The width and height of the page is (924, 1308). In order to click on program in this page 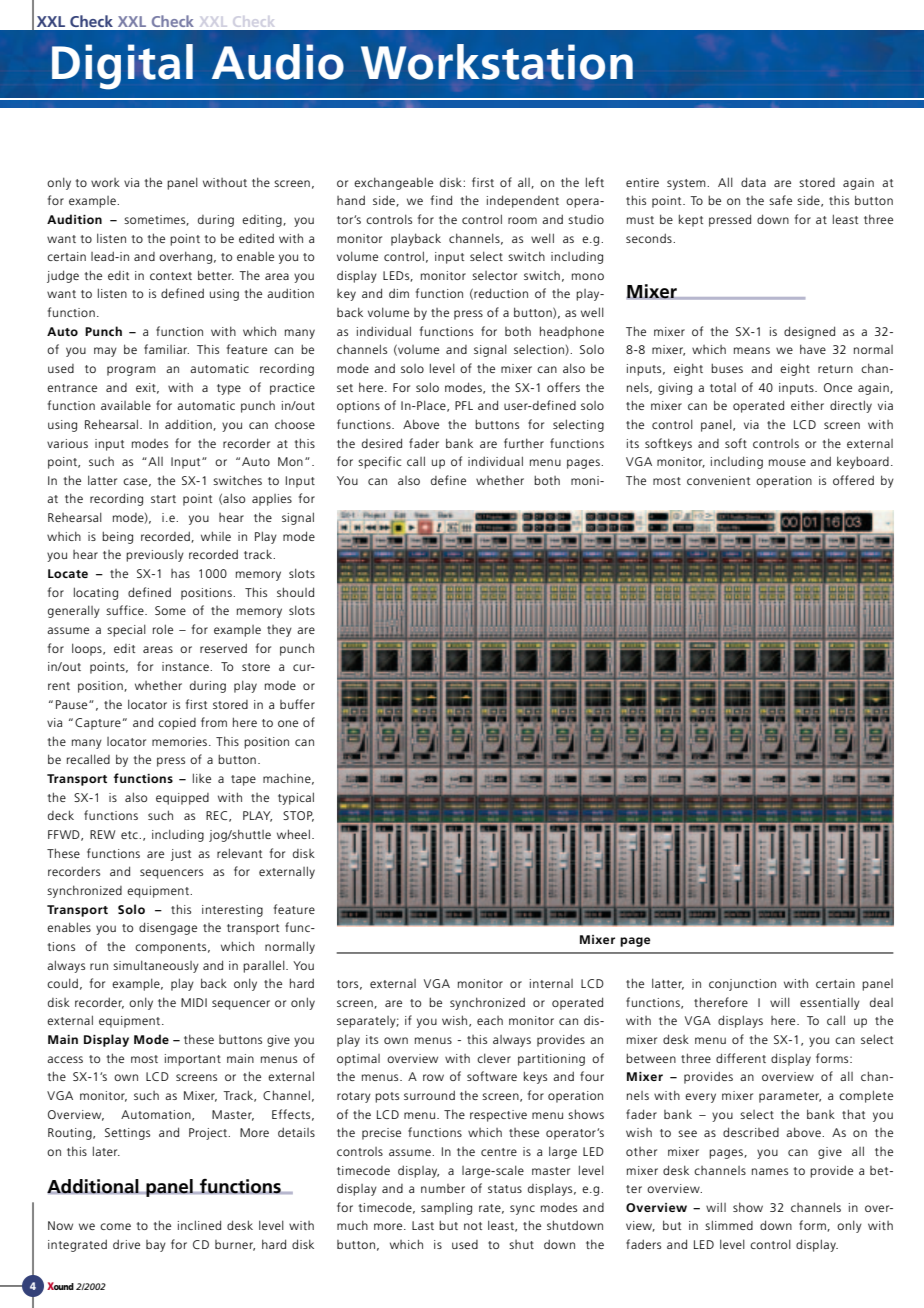, I will do `click(131, 371)`.
